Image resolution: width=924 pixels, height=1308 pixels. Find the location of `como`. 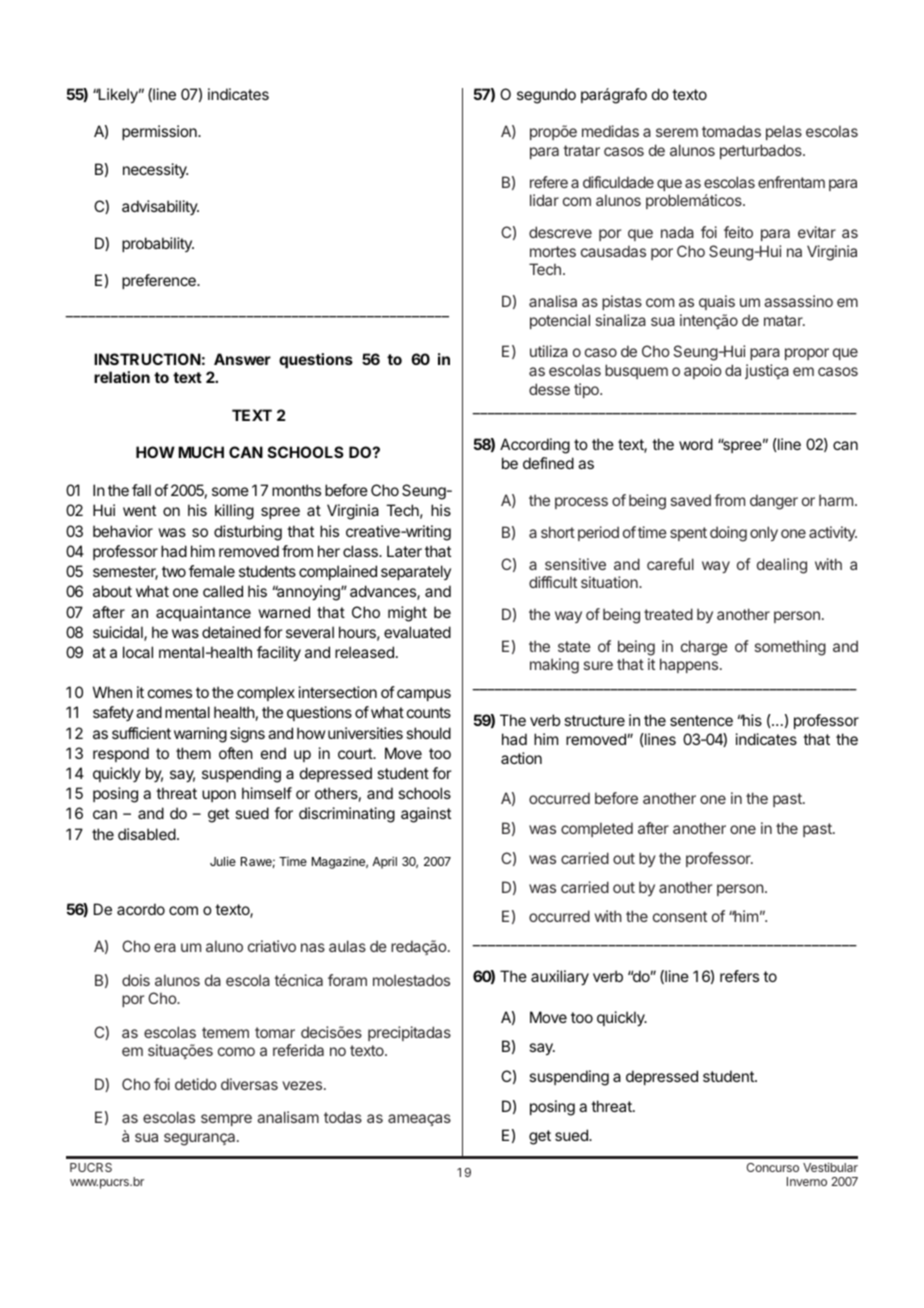

como is located at coordinates (236, 1051).
